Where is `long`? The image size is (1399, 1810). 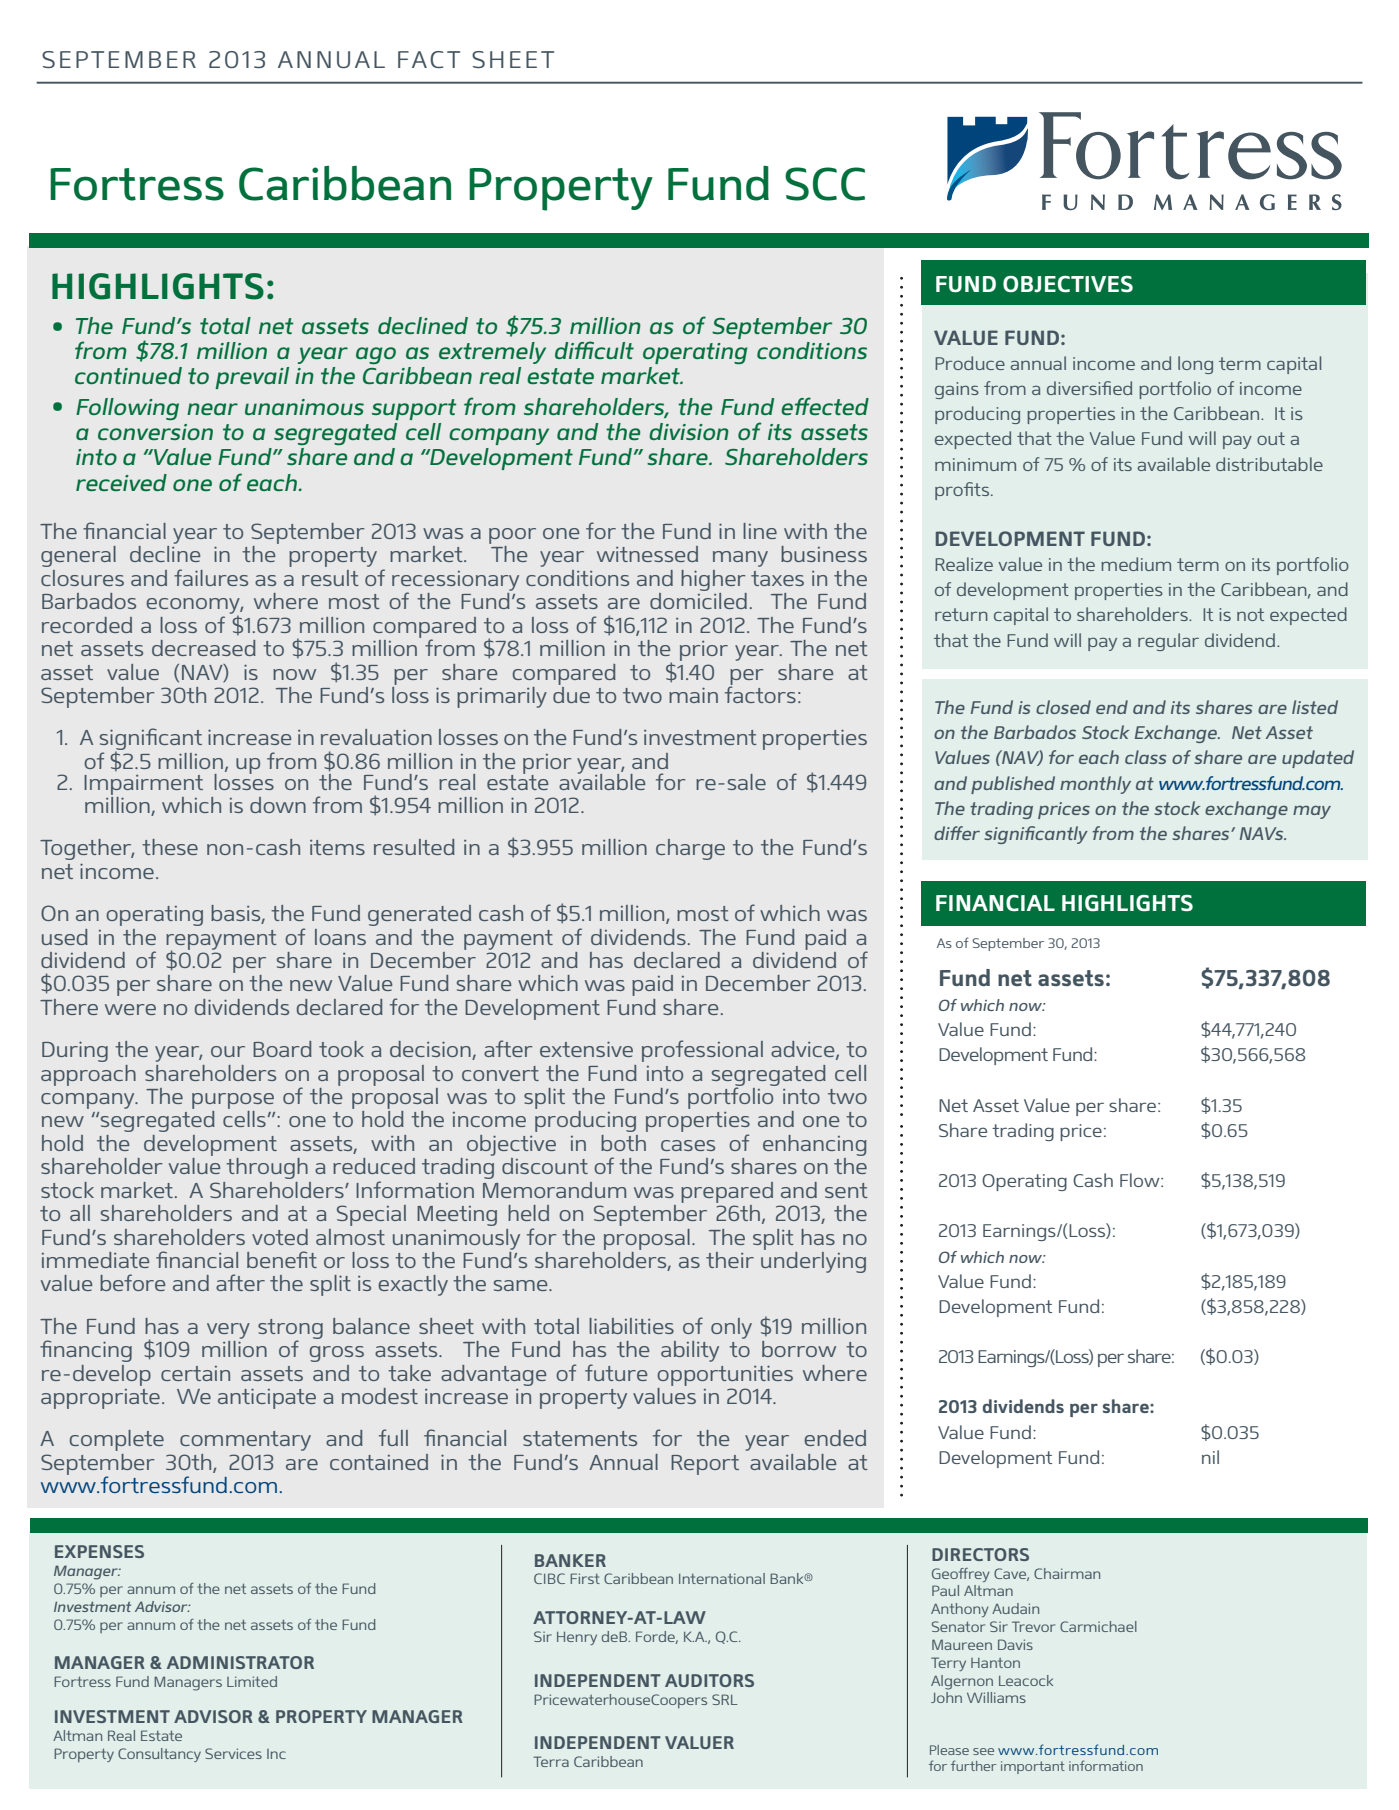
long is located at coordinates (1195, 365).
